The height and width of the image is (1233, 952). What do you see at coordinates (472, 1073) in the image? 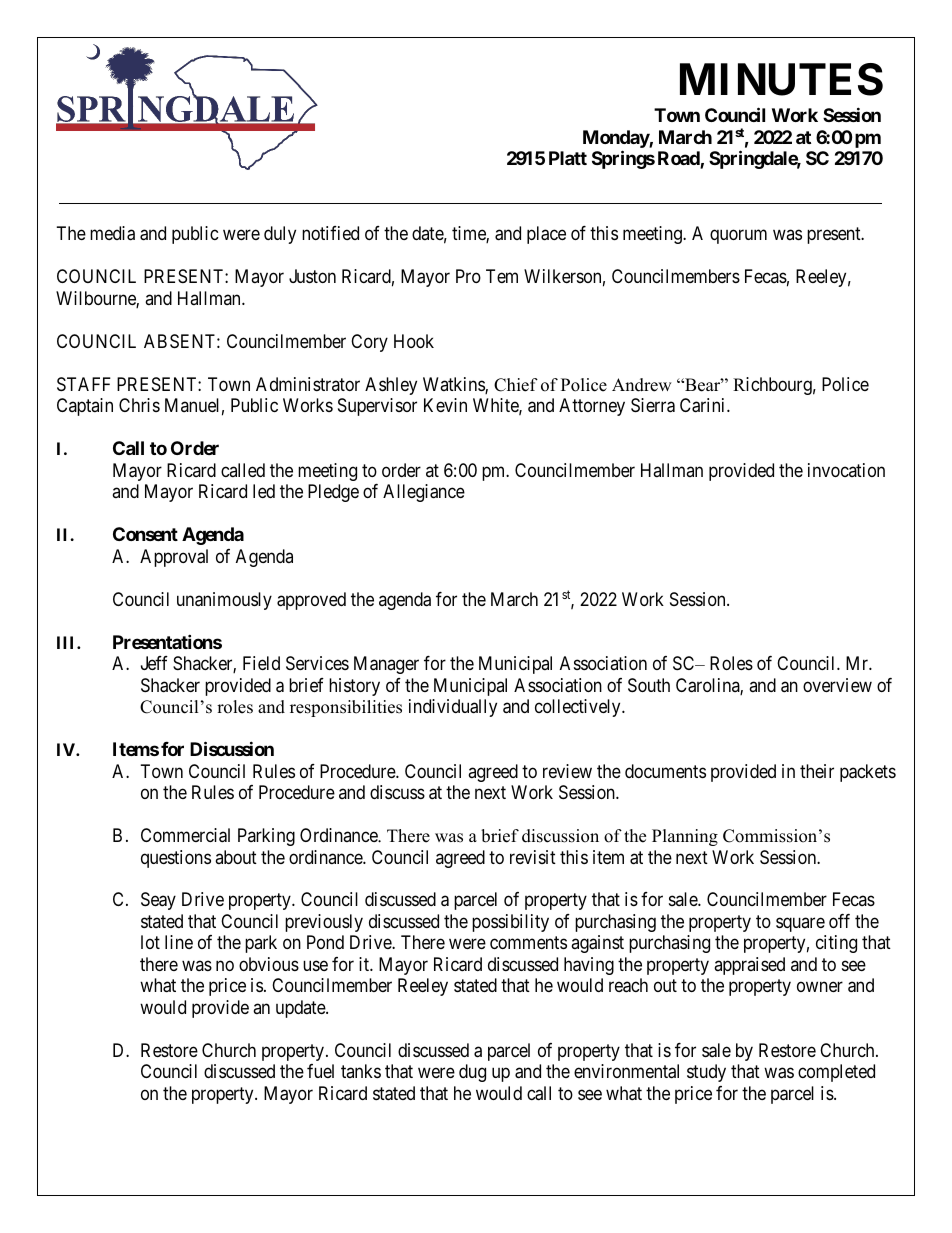
I see `dug` at bounding box center [472, 1073].
